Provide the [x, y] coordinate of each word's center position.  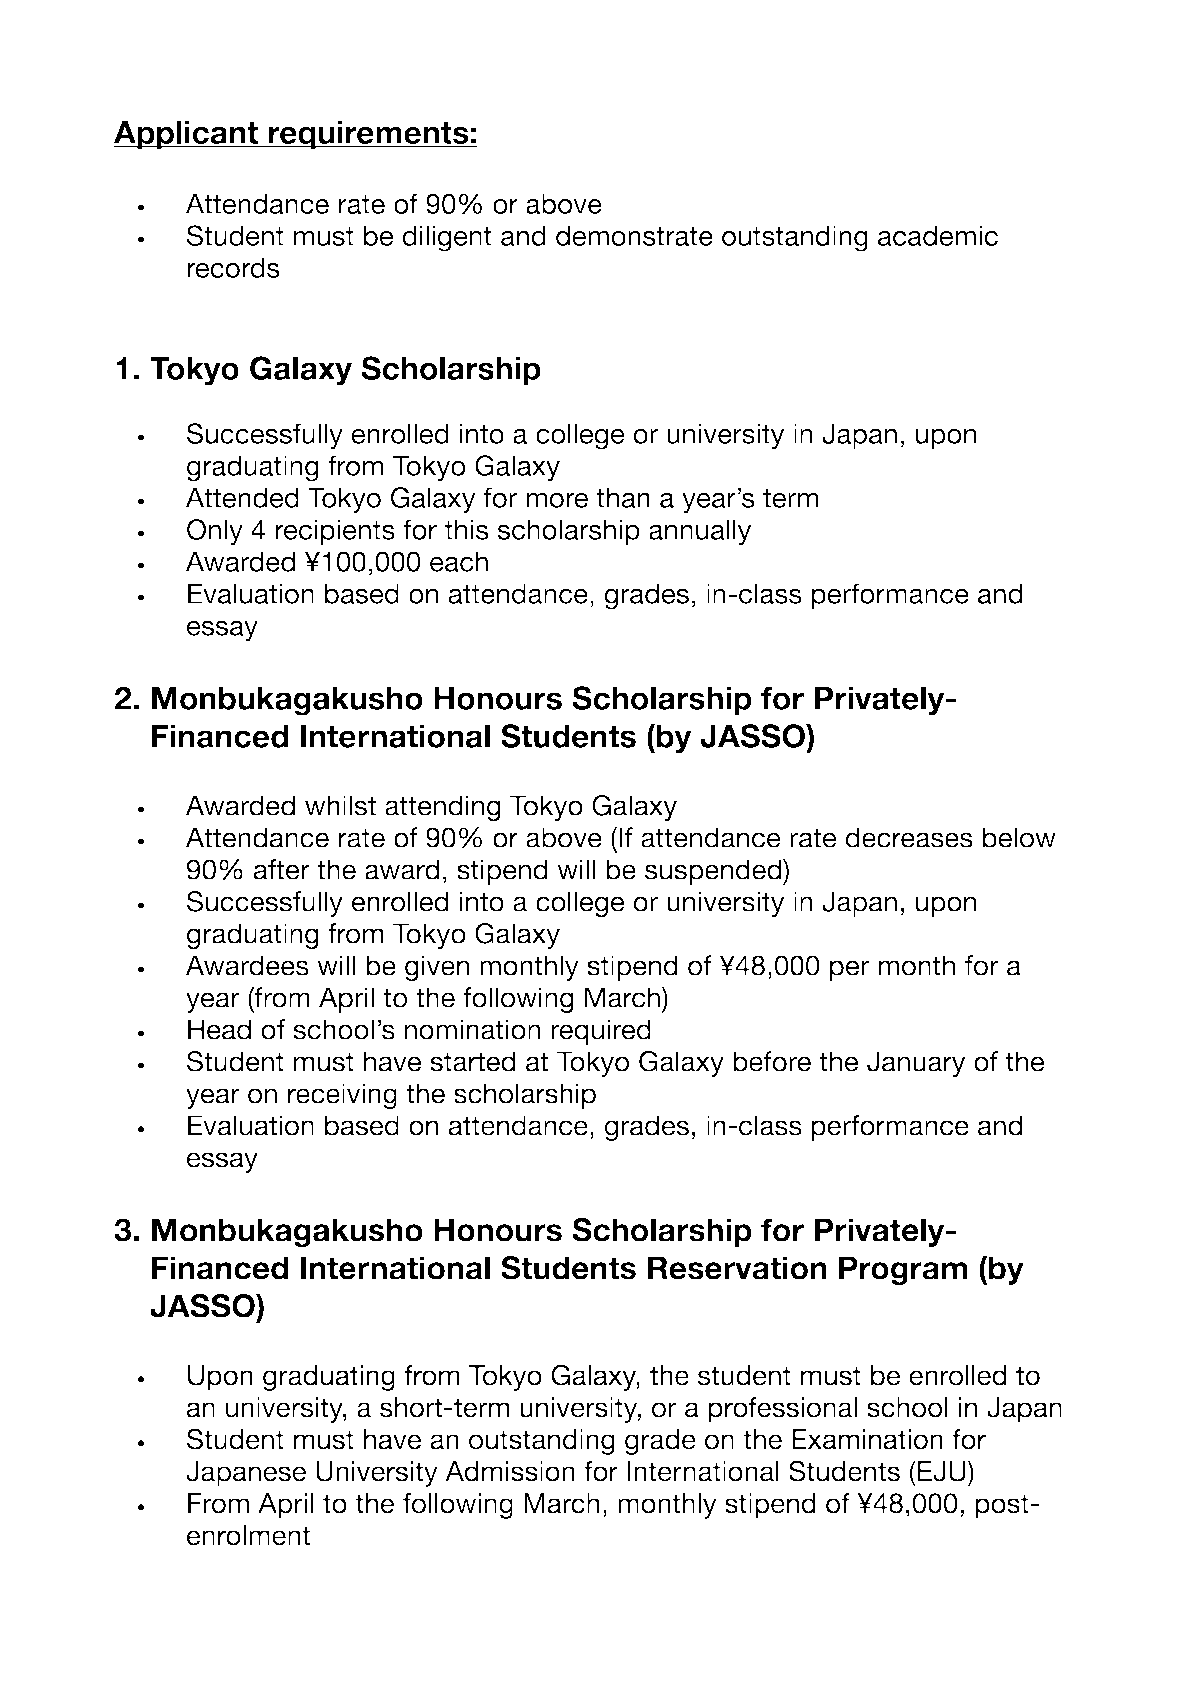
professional [783, 1410]
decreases [909, 837]
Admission [510, 1471]
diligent [447, 238]
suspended [714, 872]
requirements [369, 135]
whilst [340, 805]
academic [938, 235]
